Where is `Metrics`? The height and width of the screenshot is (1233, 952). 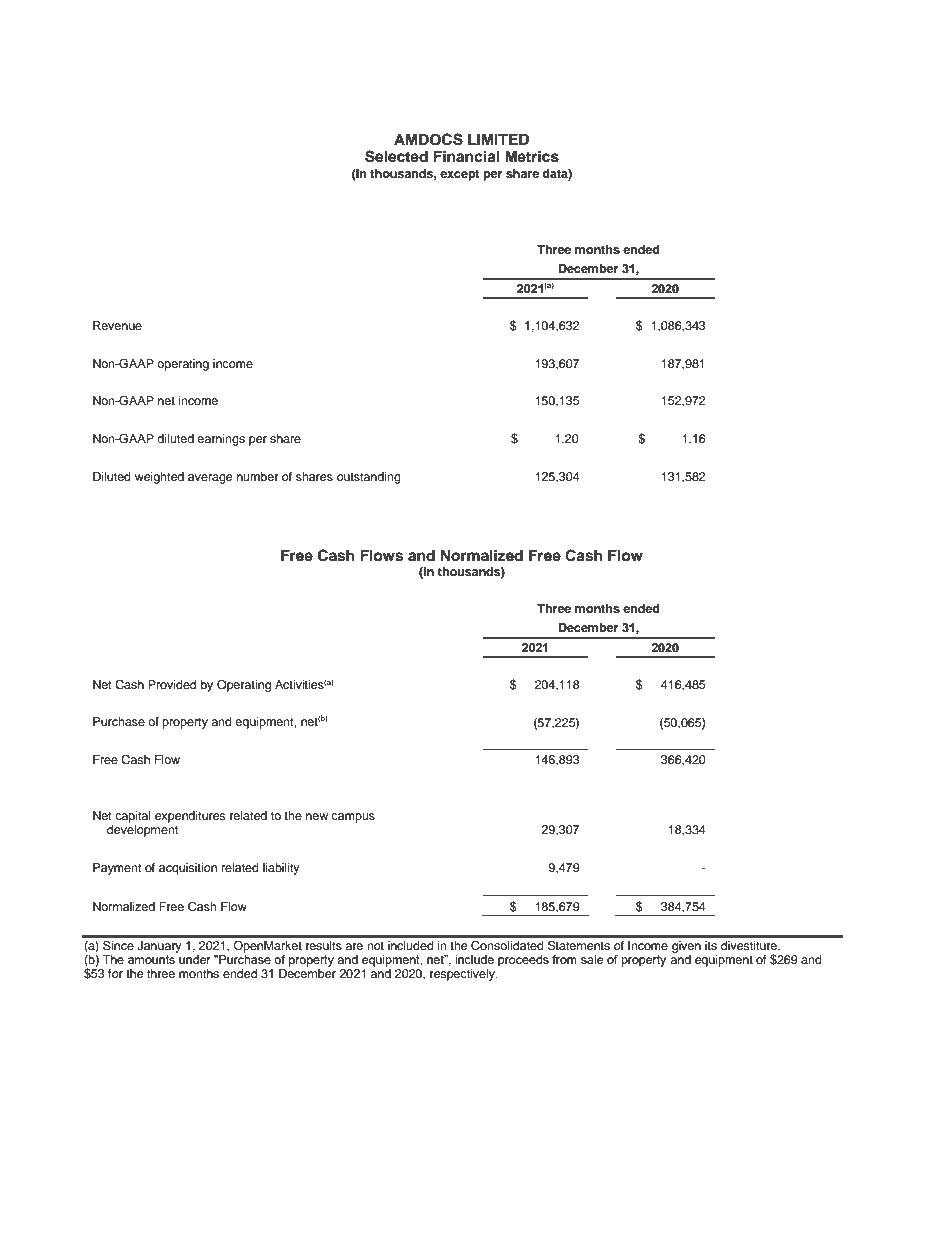 Metrics is located at coordinates (532, 156).
